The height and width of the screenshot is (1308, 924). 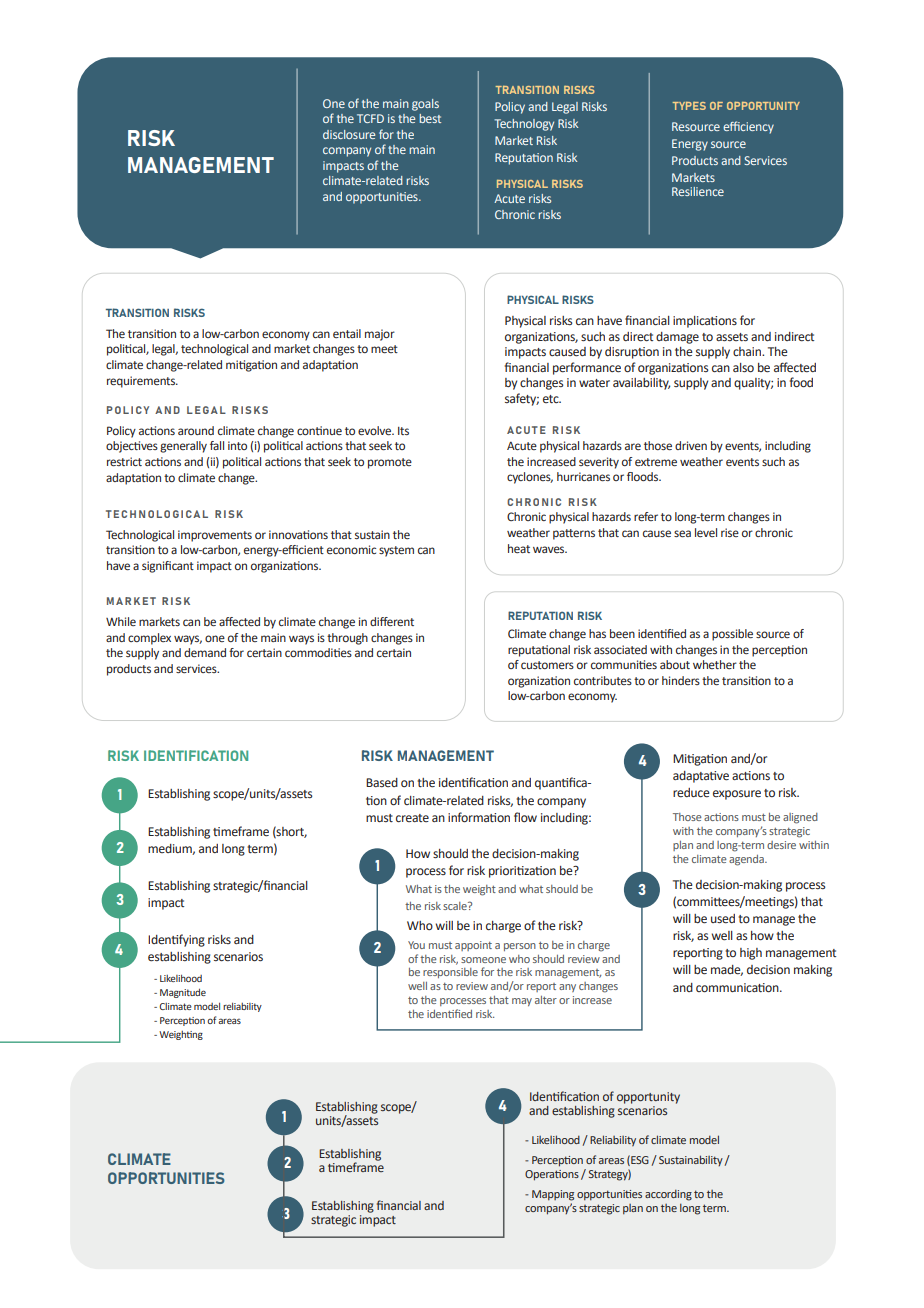 What do you see at coordinates (553, 1195) in the screenshot?
I see `Mapping` at bounding box center [553, 1195].
